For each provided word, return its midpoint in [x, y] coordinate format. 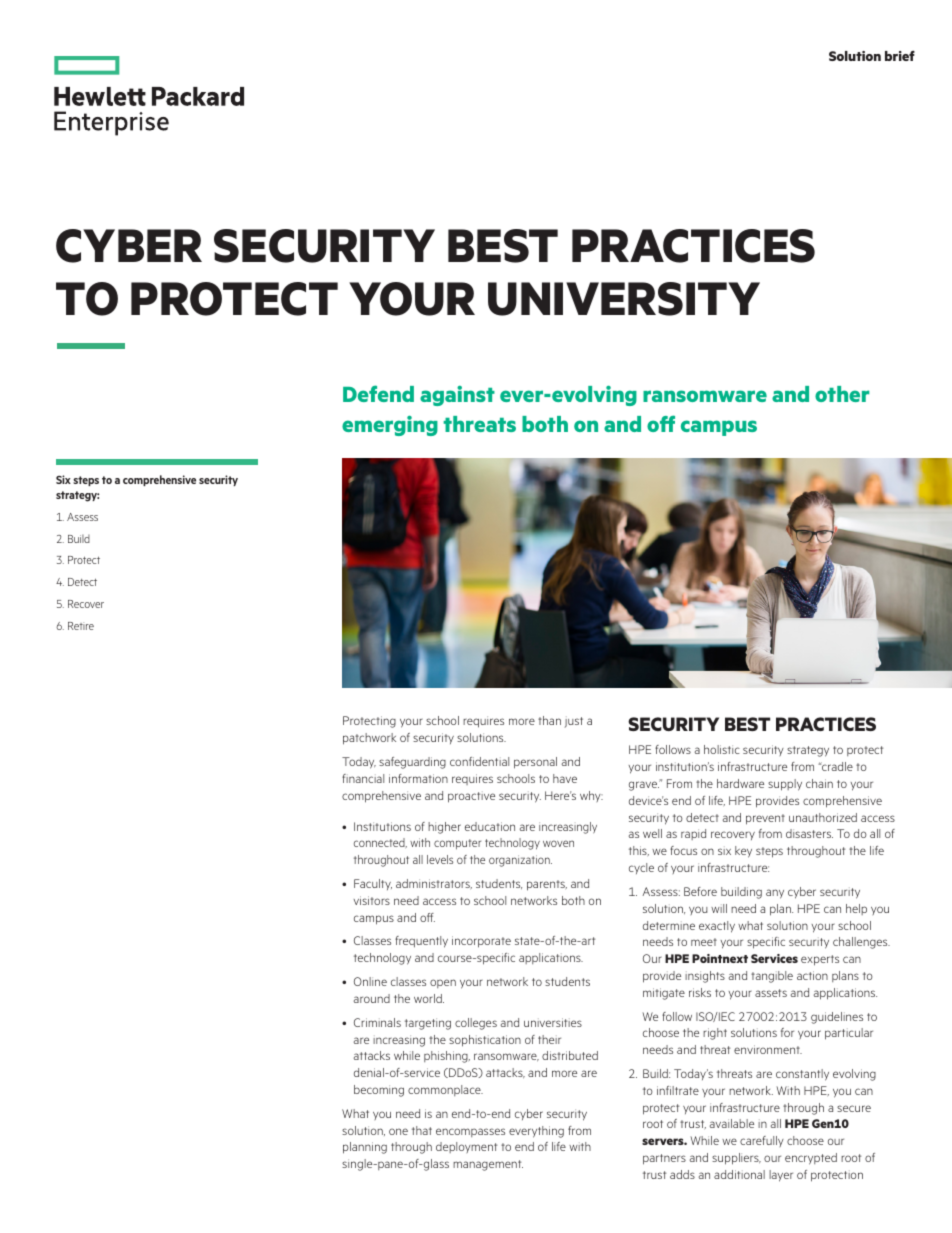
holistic [722, 749]
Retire [81, 626]
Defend [378, 393]
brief [900, 56]
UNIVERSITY [624, 299]
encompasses [470, 1132]
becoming [379, 1091]
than [549, 720]
